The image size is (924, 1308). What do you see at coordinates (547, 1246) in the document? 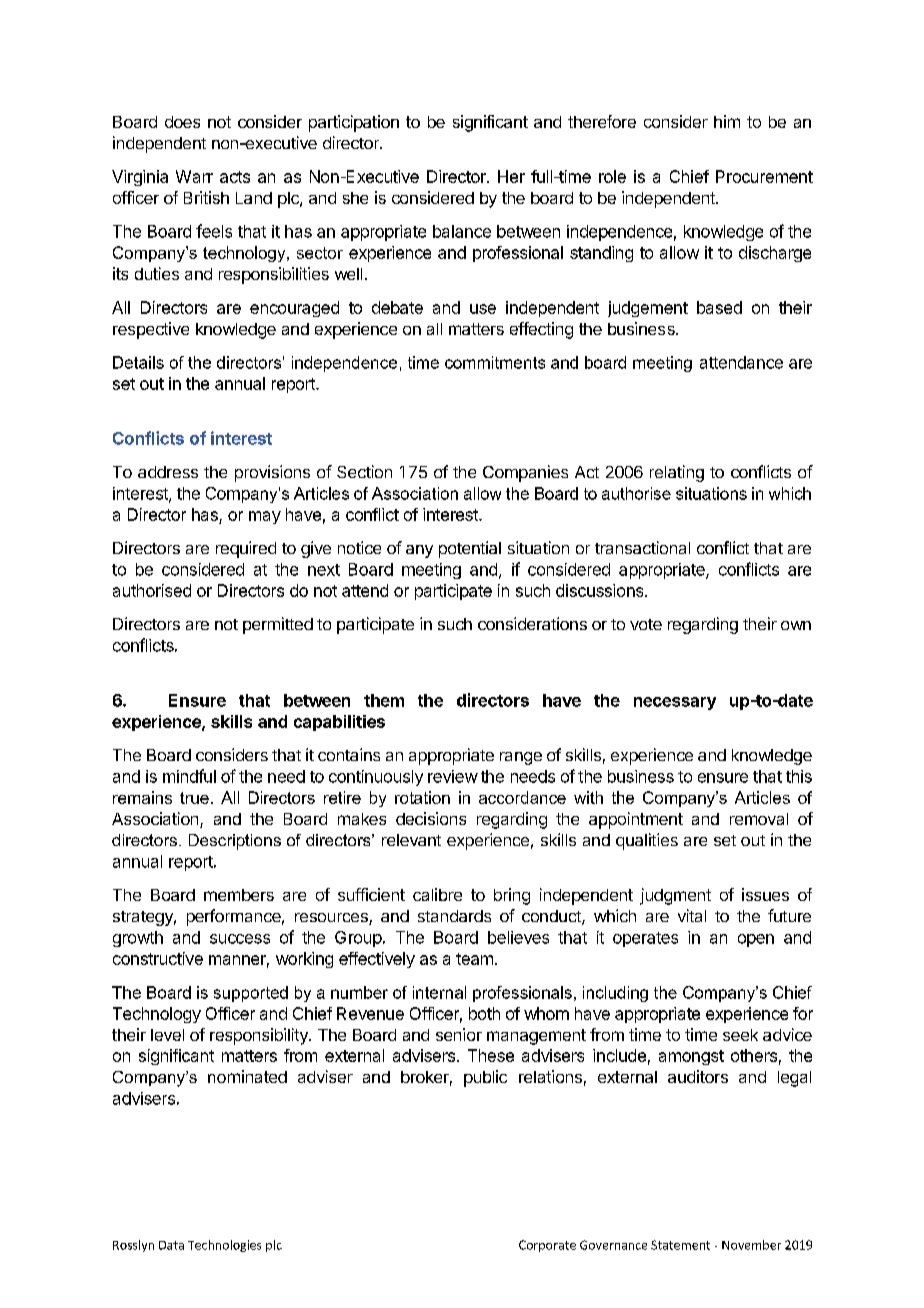
I see `Corporate` at bounding box center [547, 1246].
